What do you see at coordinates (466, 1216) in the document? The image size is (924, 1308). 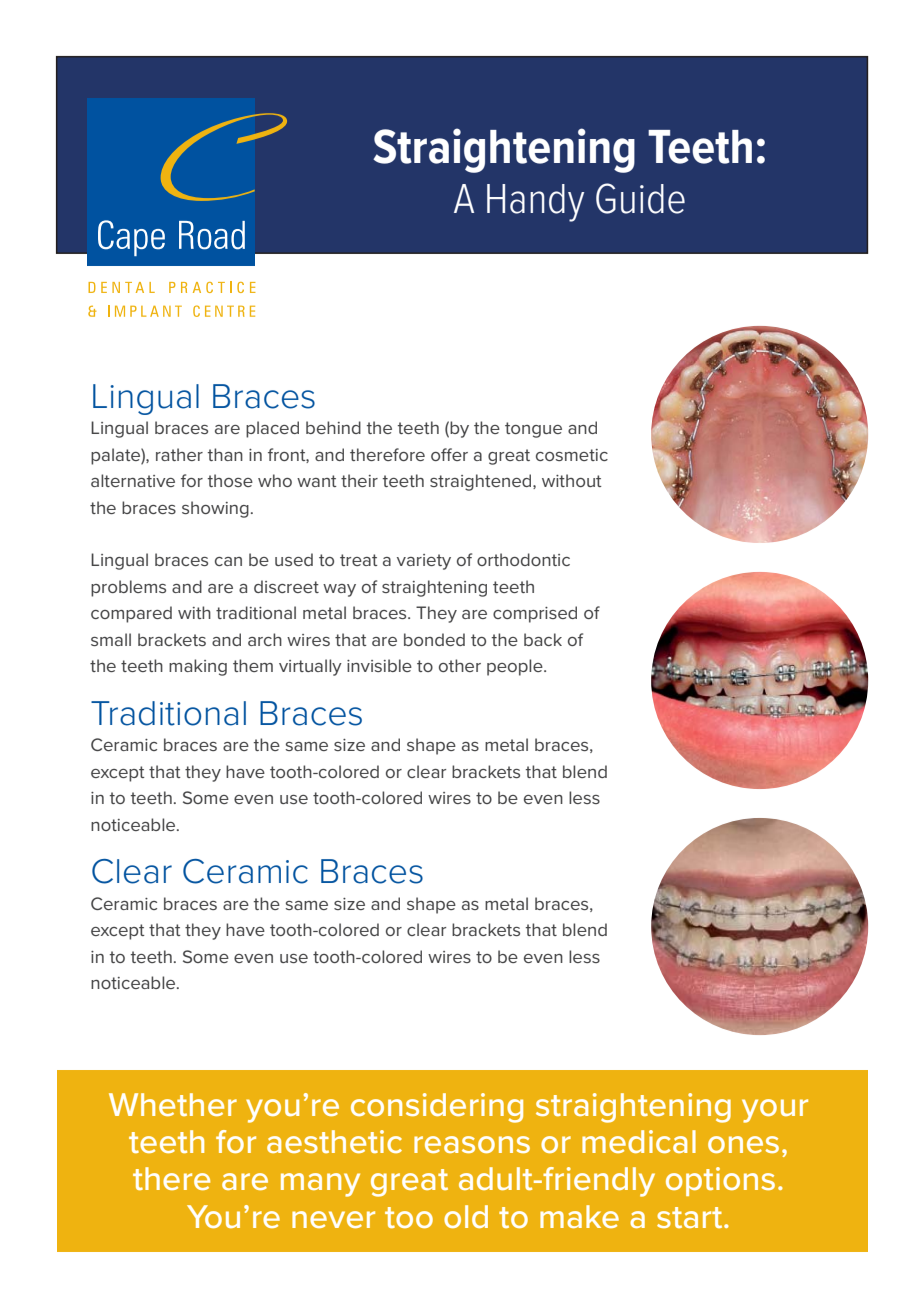 I see `old` at bounding box center [466, 1216].
